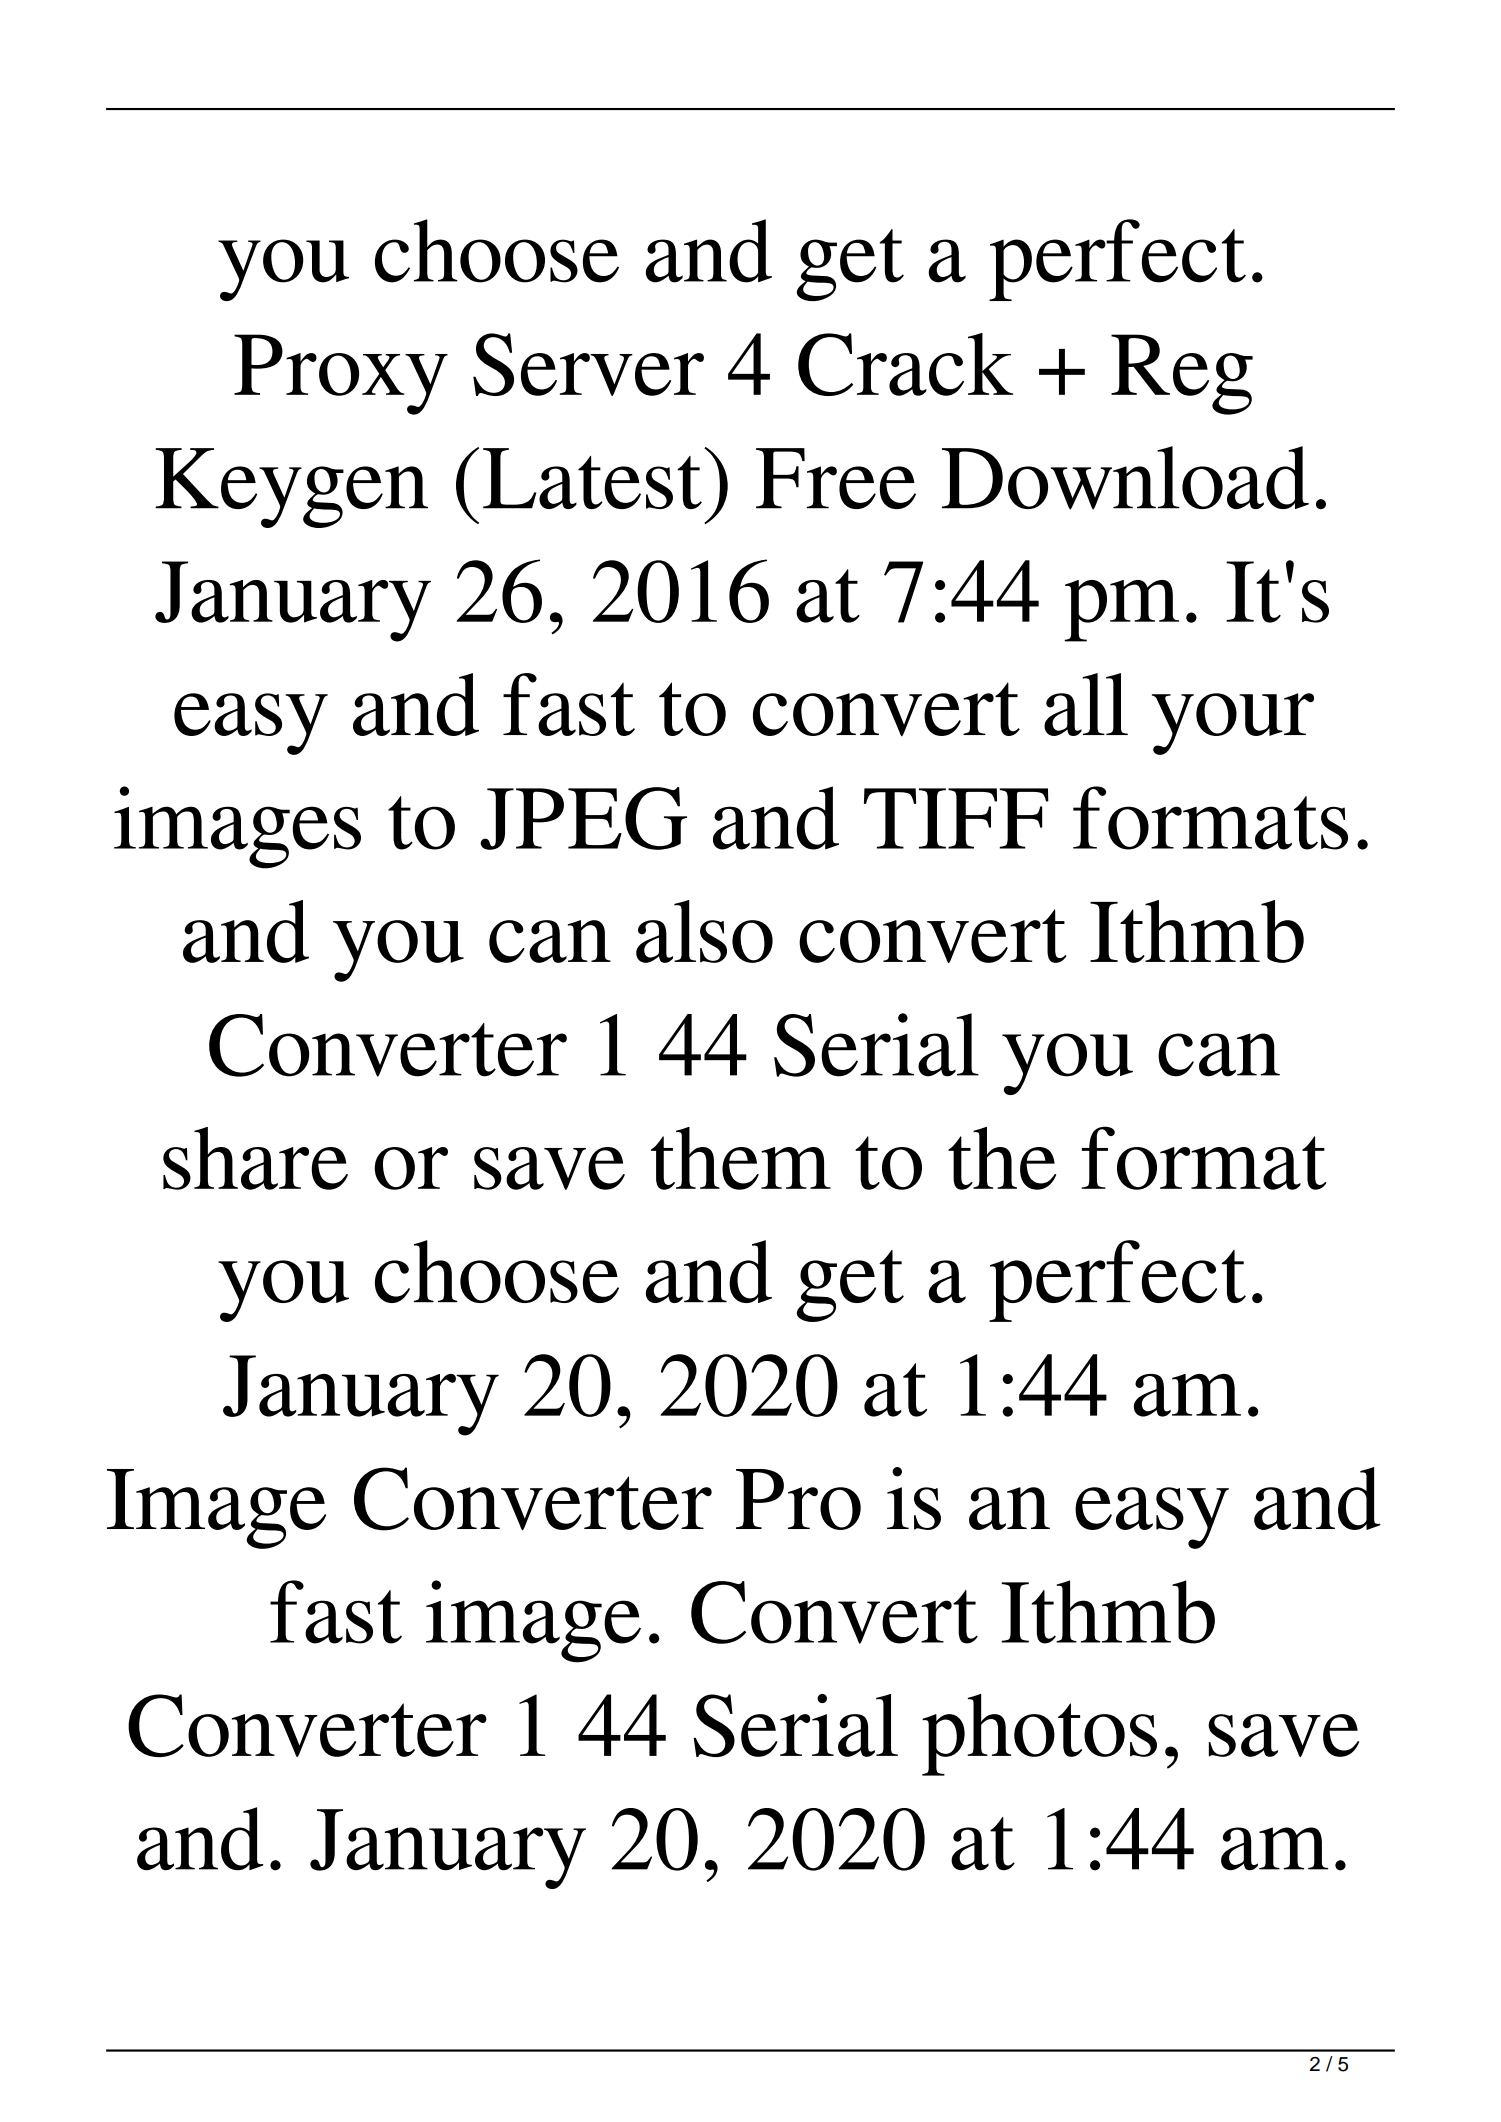 The width and height of the document is (1501, 2122). Describe the element at coordinates (836, 478) in the document. I see `Free` at that location.
